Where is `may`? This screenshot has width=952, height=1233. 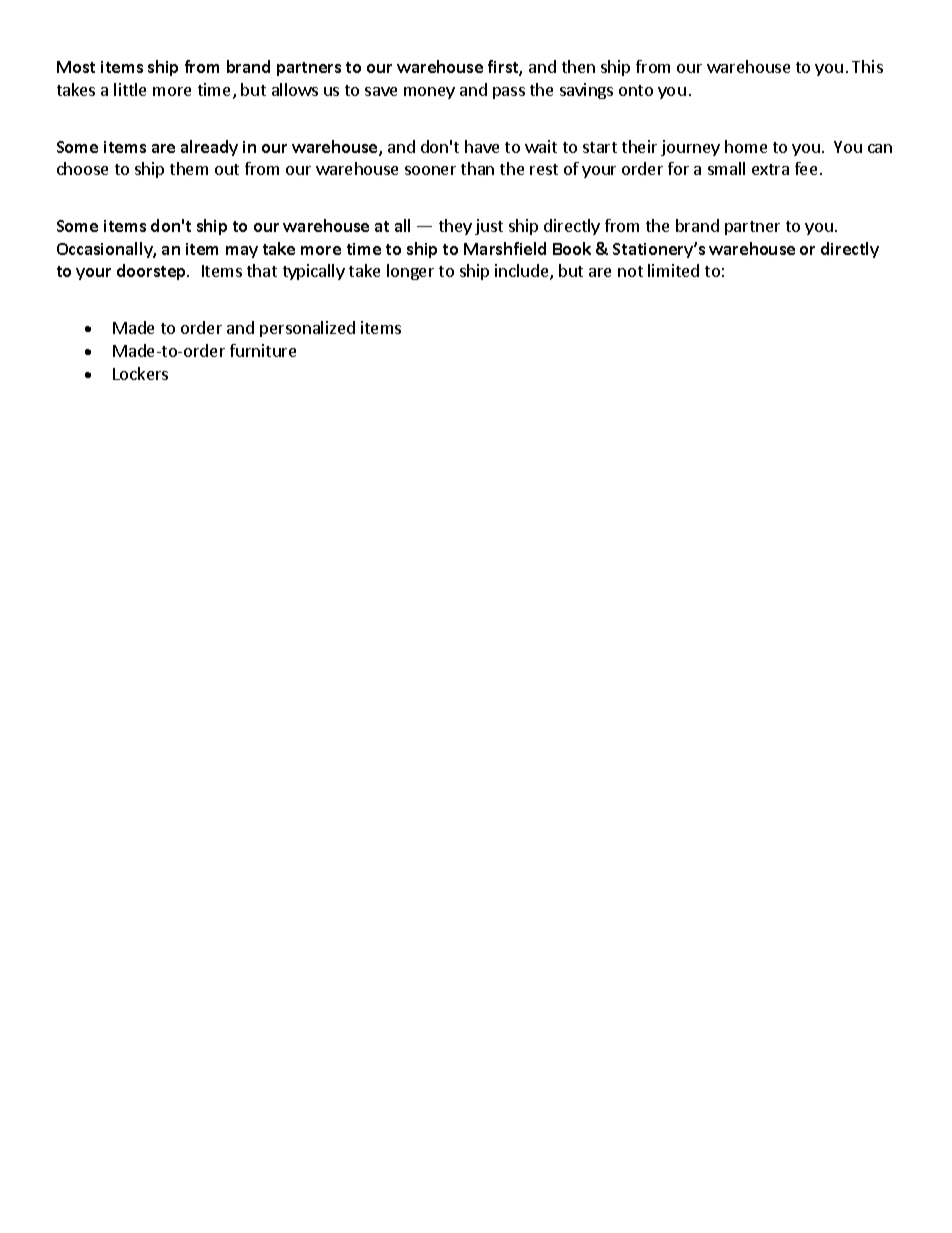
may is located at coordinates (242, 252).
